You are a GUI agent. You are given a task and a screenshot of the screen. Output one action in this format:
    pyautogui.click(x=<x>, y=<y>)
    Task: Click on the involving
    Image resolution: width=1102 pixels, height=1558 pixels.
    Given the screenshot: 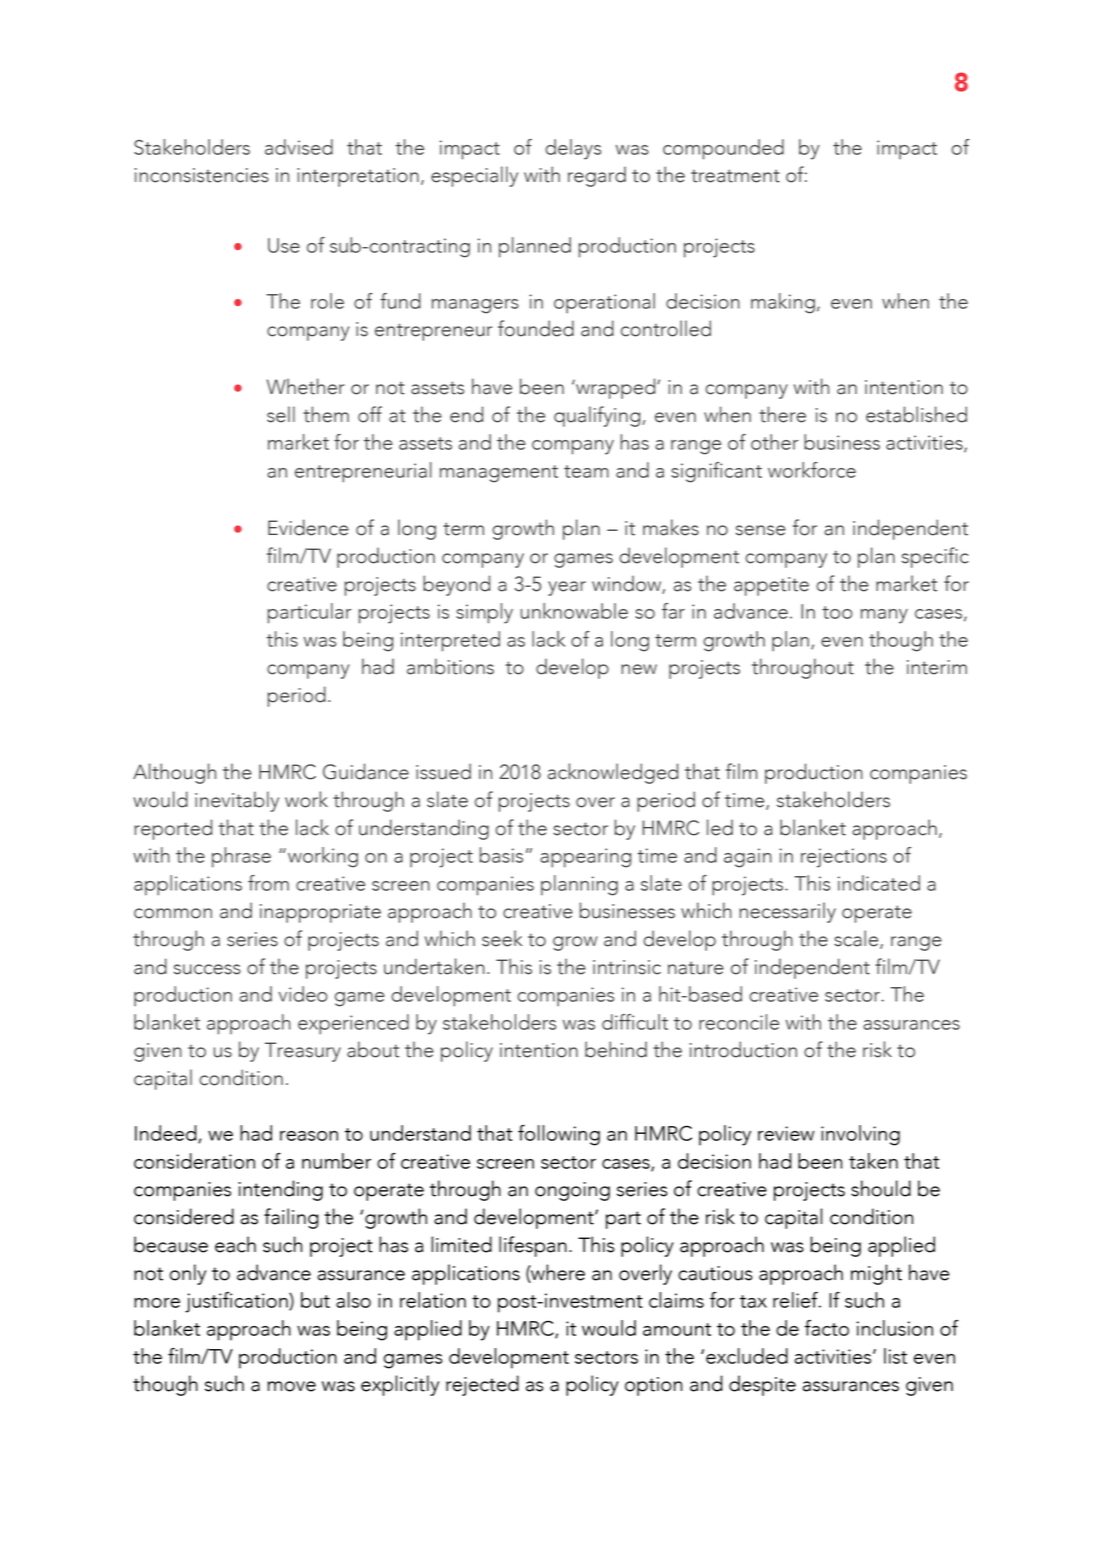 What is the action you would take?
    pyautogui.click(x=860, y=1135)
